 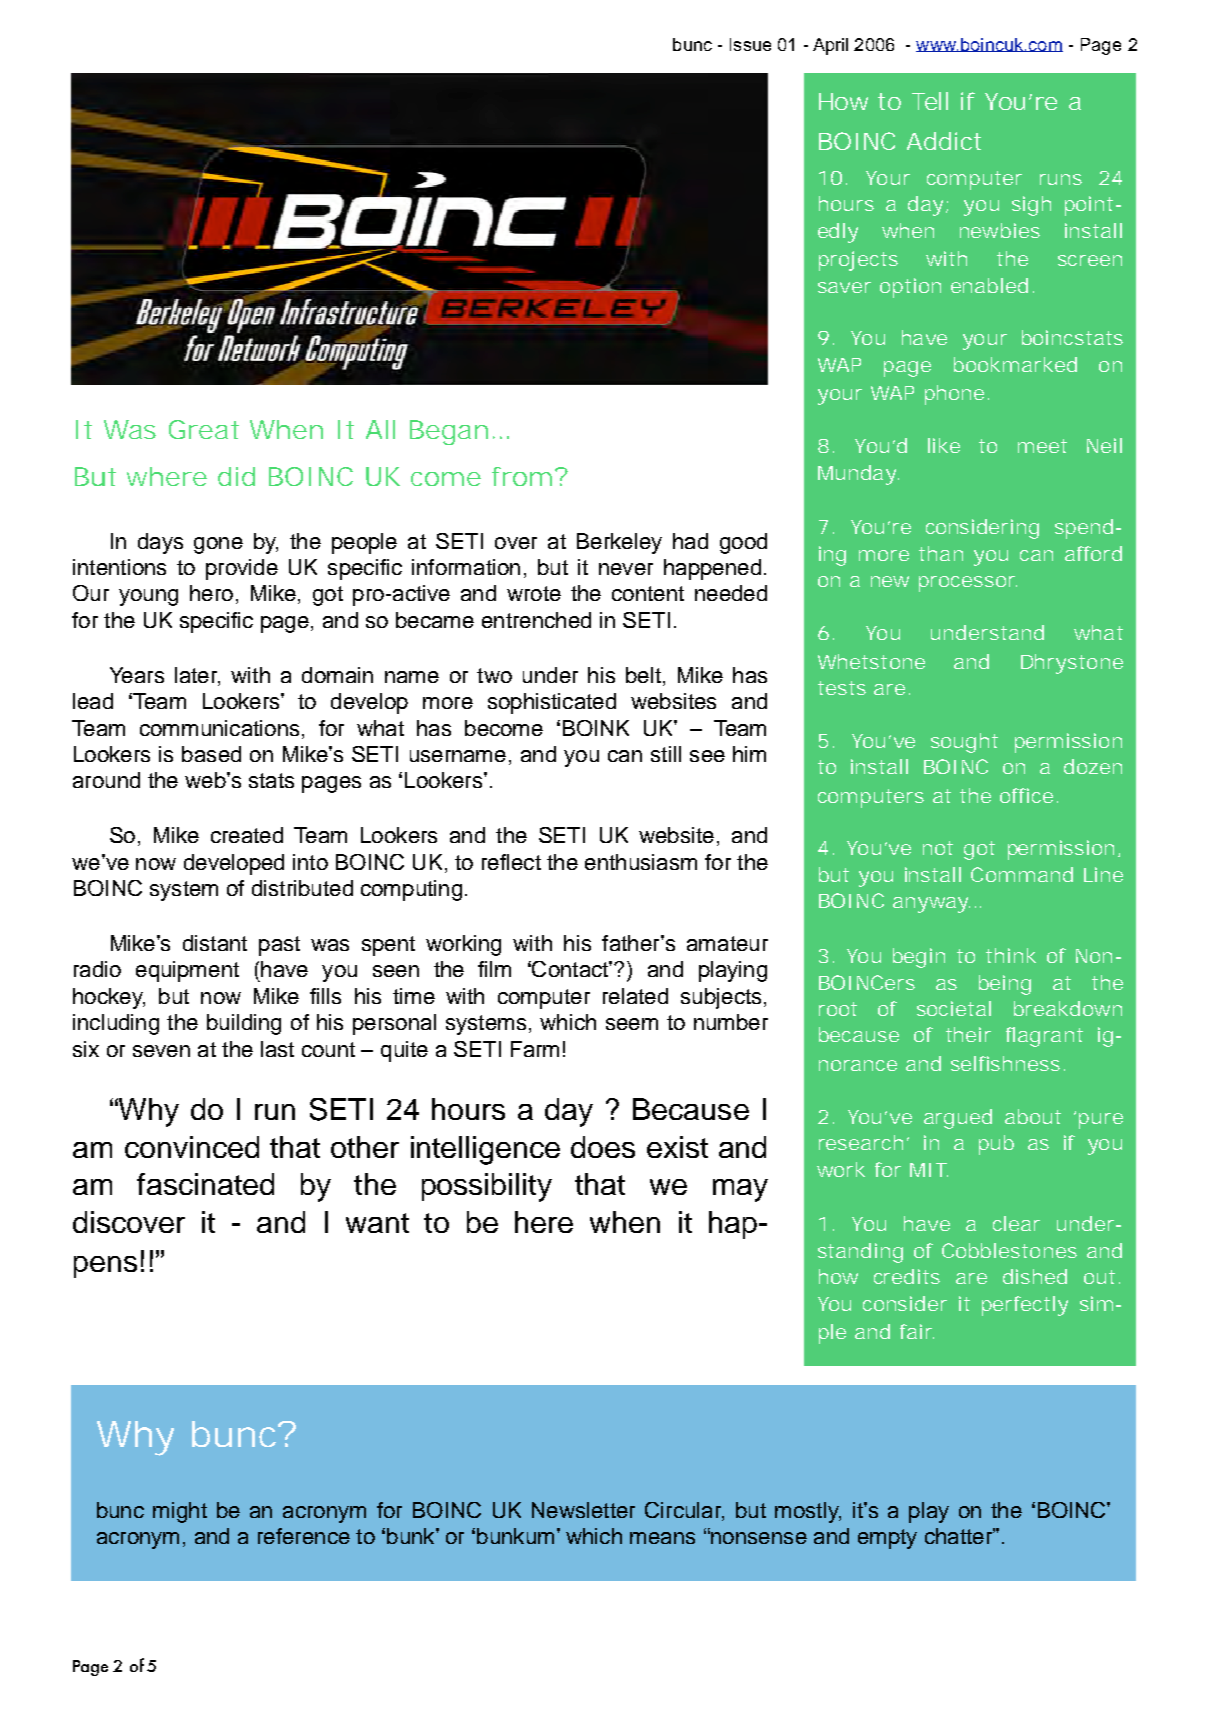 What do you see at coordinates (967, 584) in the screenshot?
I see `processor` at bounding box center [967, 584].
